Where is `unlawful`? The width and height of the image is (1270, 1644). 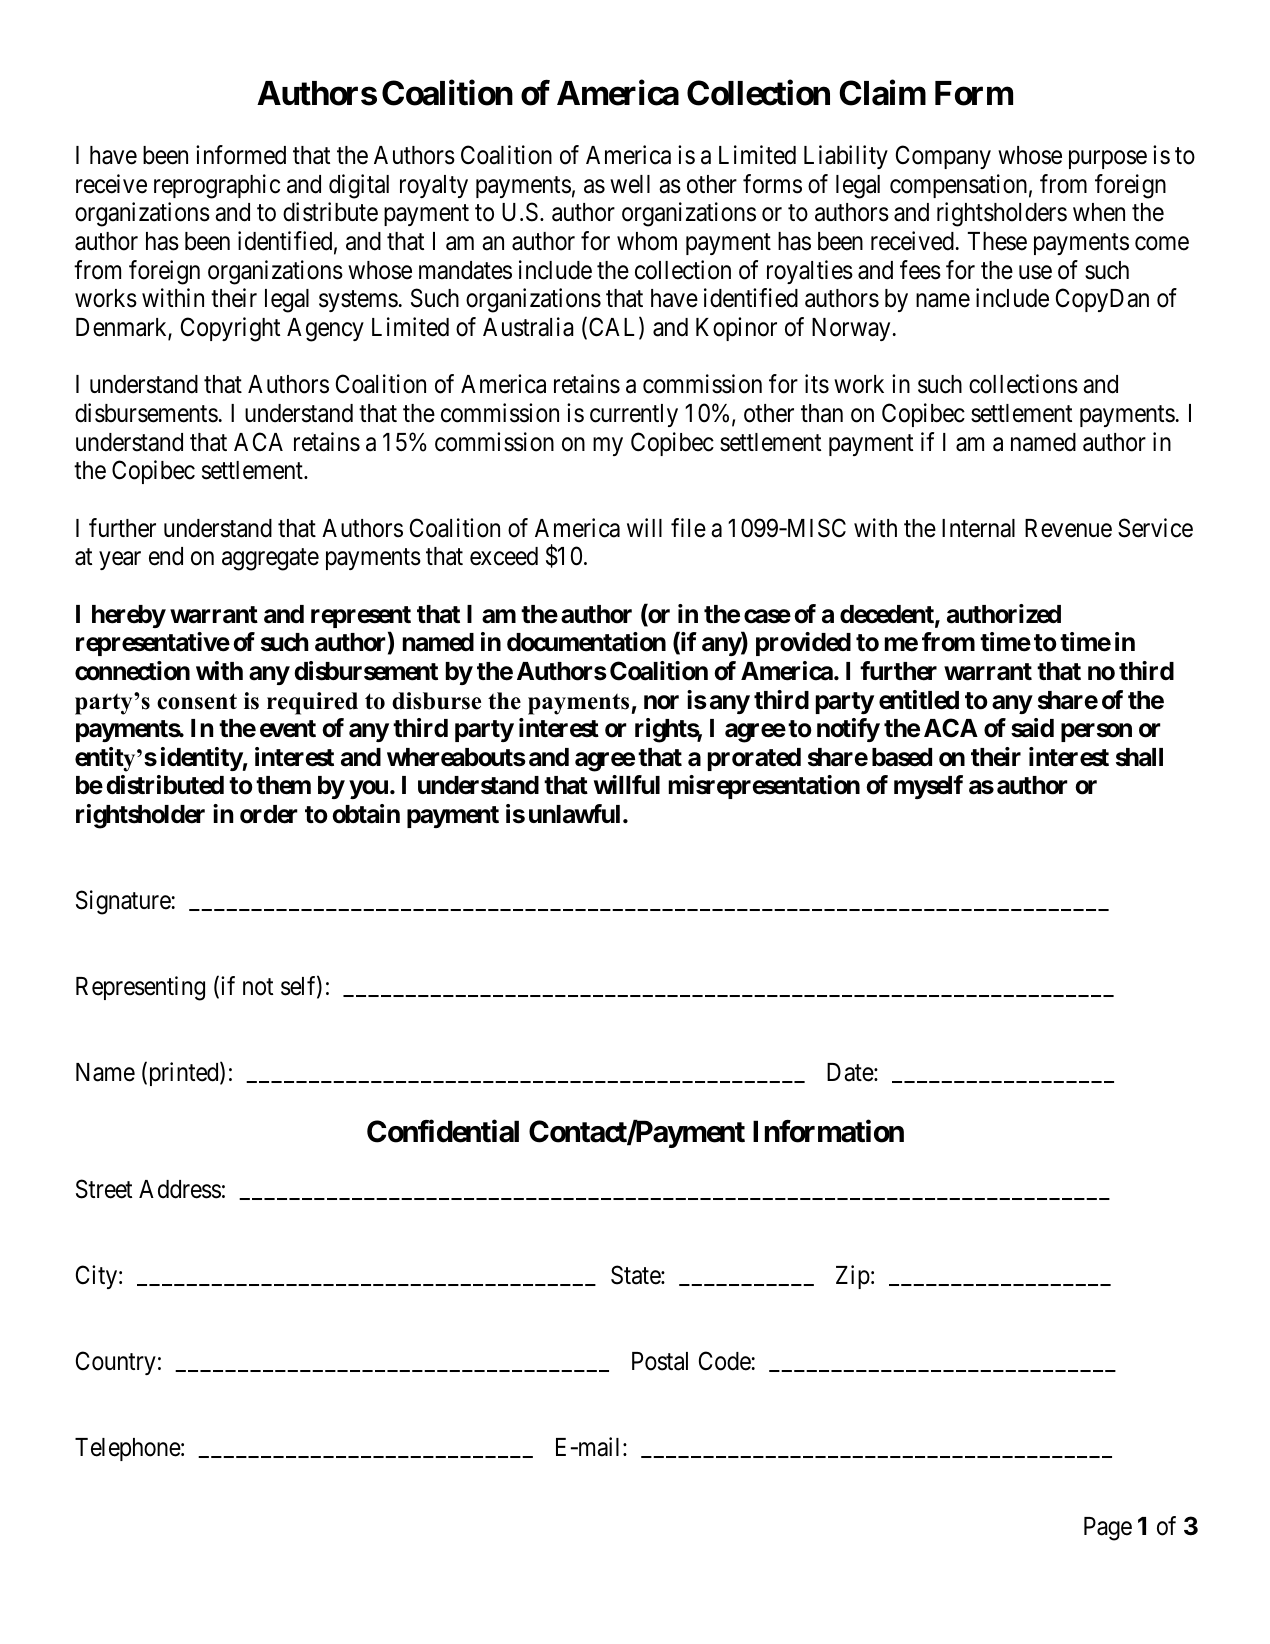 unlawful is located at coordinates (574, 814).
